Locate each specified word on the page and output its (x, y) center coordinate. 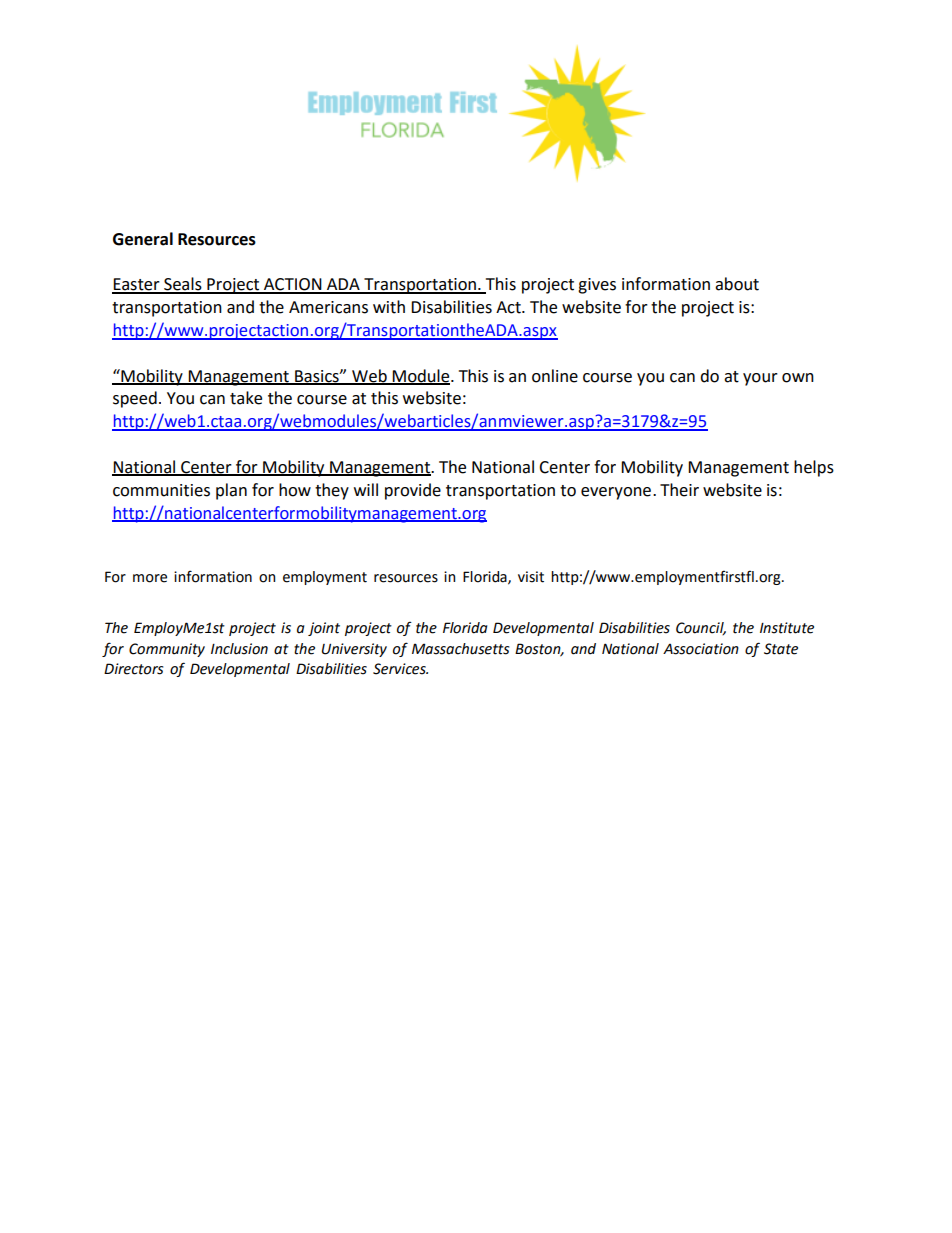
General (143, 239)
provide (413, 491)
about (737, 284)
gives (597, 286)
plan (231, 491)
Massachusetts (460, 649)
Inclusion (239, 649)
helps (814, 468)
